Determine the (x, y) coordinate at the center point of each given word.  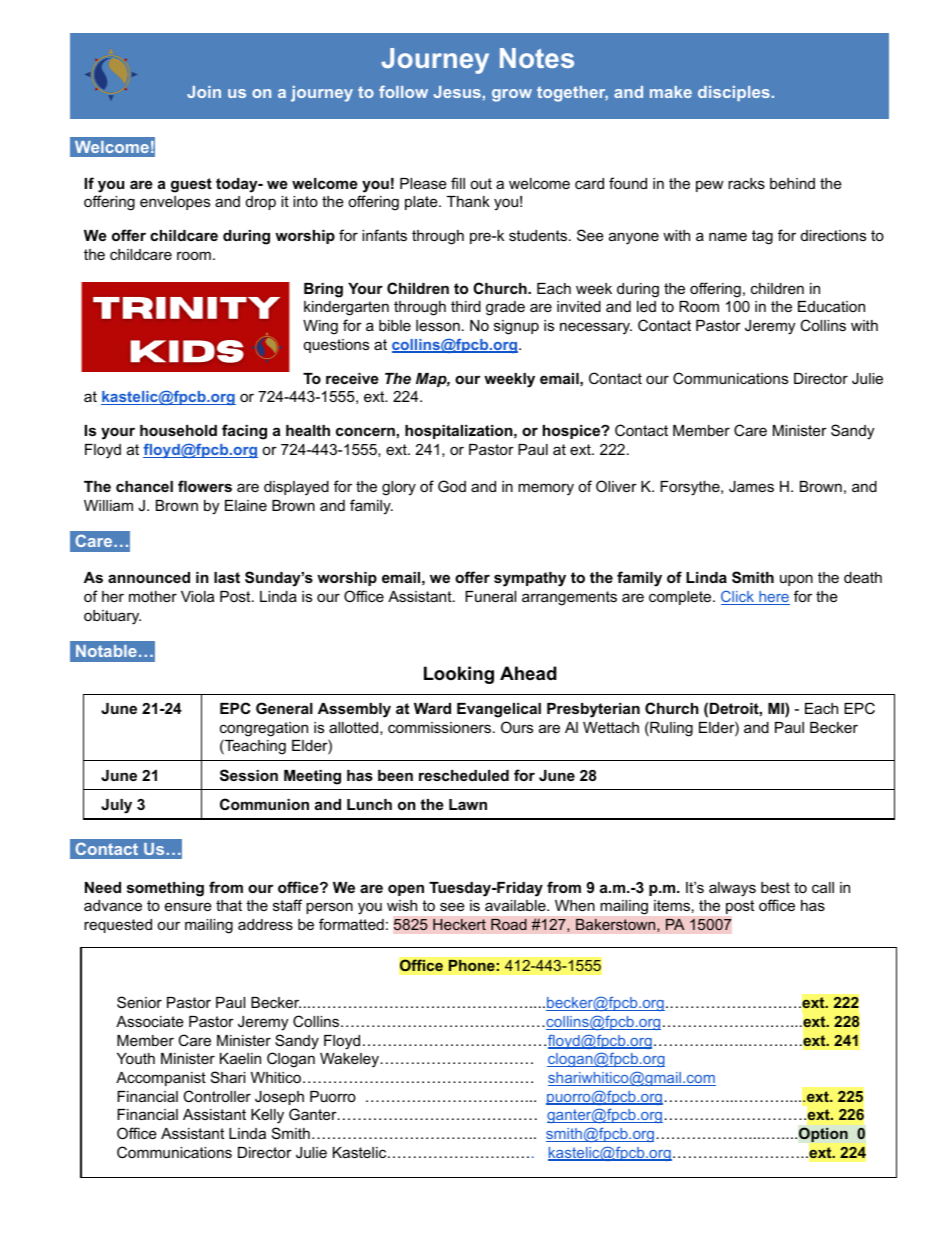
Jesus (457, 92)
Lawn (468, 804)
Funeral (490, 596)
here (773, 598)
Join (204, 92)
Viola (197, 596)
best (775, 887)
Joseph (279, 1098)
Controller (217, 1096)
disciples (734, 93)
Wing (320, 327)
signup (516, 327)
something (165, 889)
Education (831, 306)
